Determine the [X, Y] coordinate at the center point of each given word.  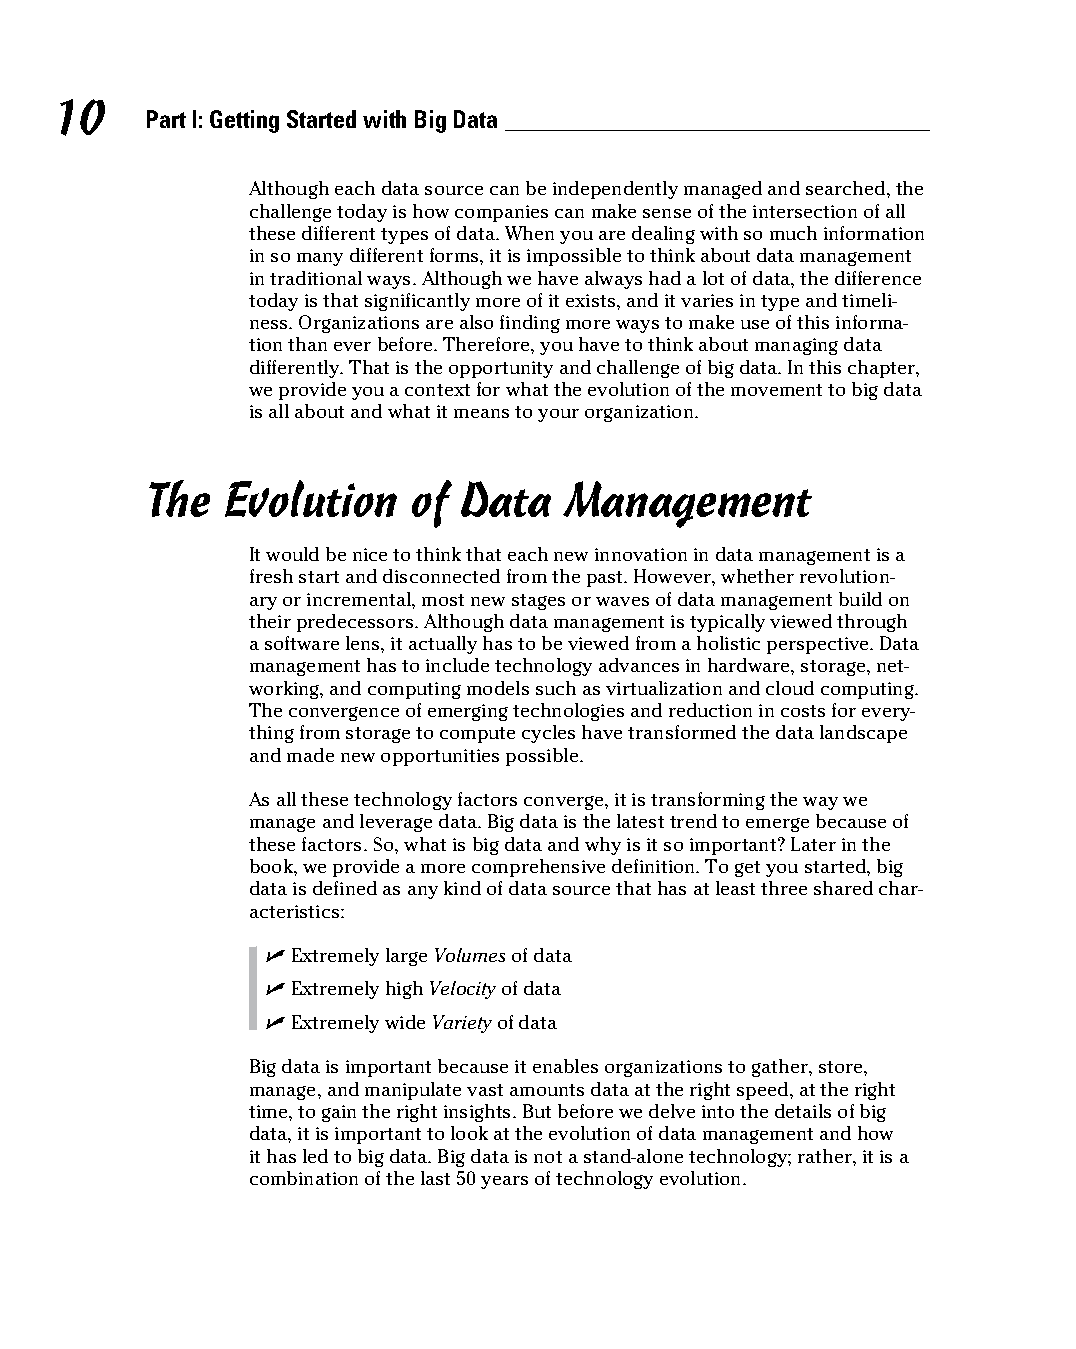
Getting [244, 121]
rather [826, 1156]
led [315, 1156]
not [548, 1157]
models [498, 688]
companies [501, 213]
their [270, 621]
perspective [819, 645]
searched [847, 188]
